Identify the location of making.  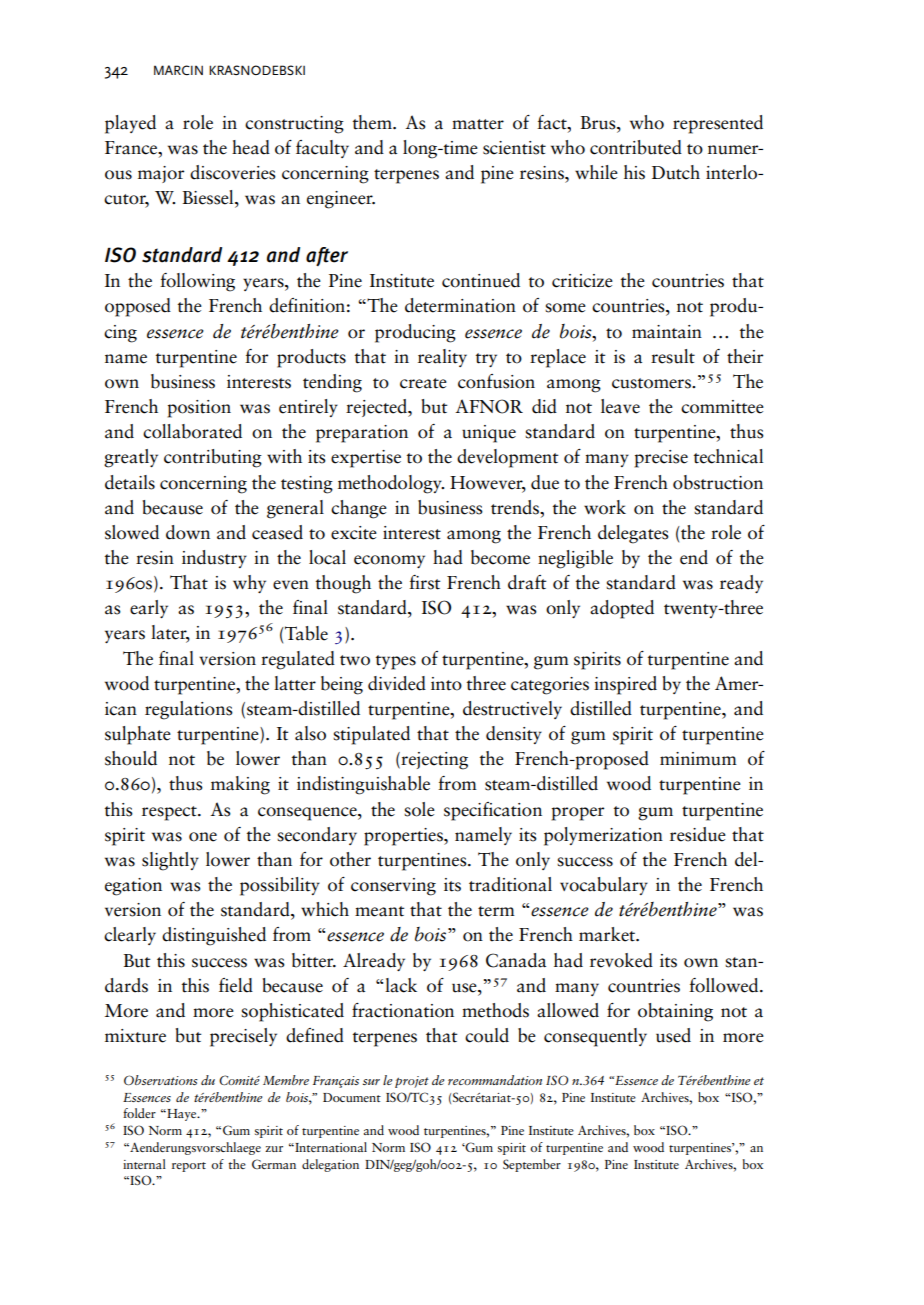
(240, 785).
